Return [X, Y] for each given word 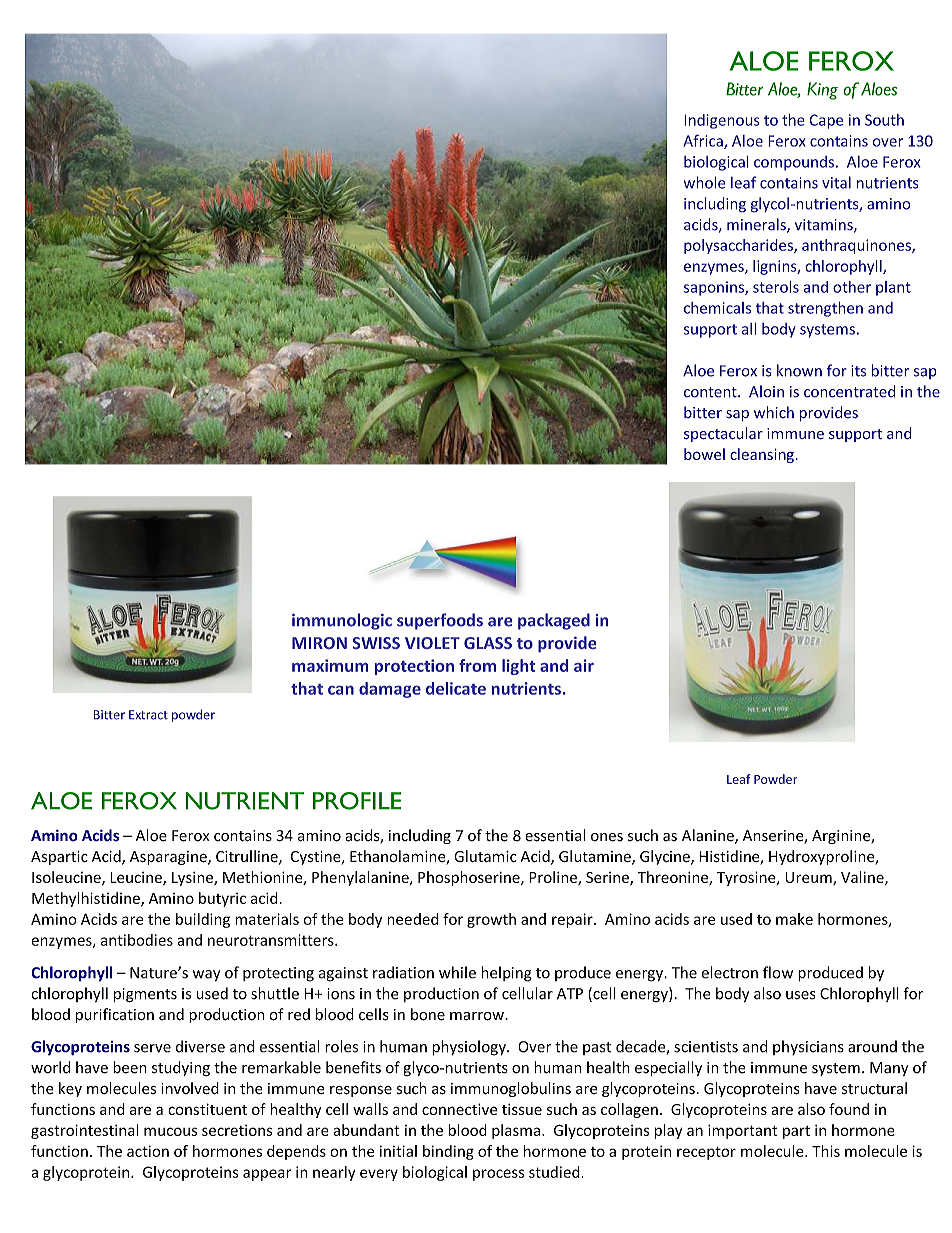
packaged [554, 621]
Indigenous [722, 121]
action [148, 1151]
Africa [704, 141]
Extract [148, 715]
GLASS [488, 643]
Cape [826, 121]
